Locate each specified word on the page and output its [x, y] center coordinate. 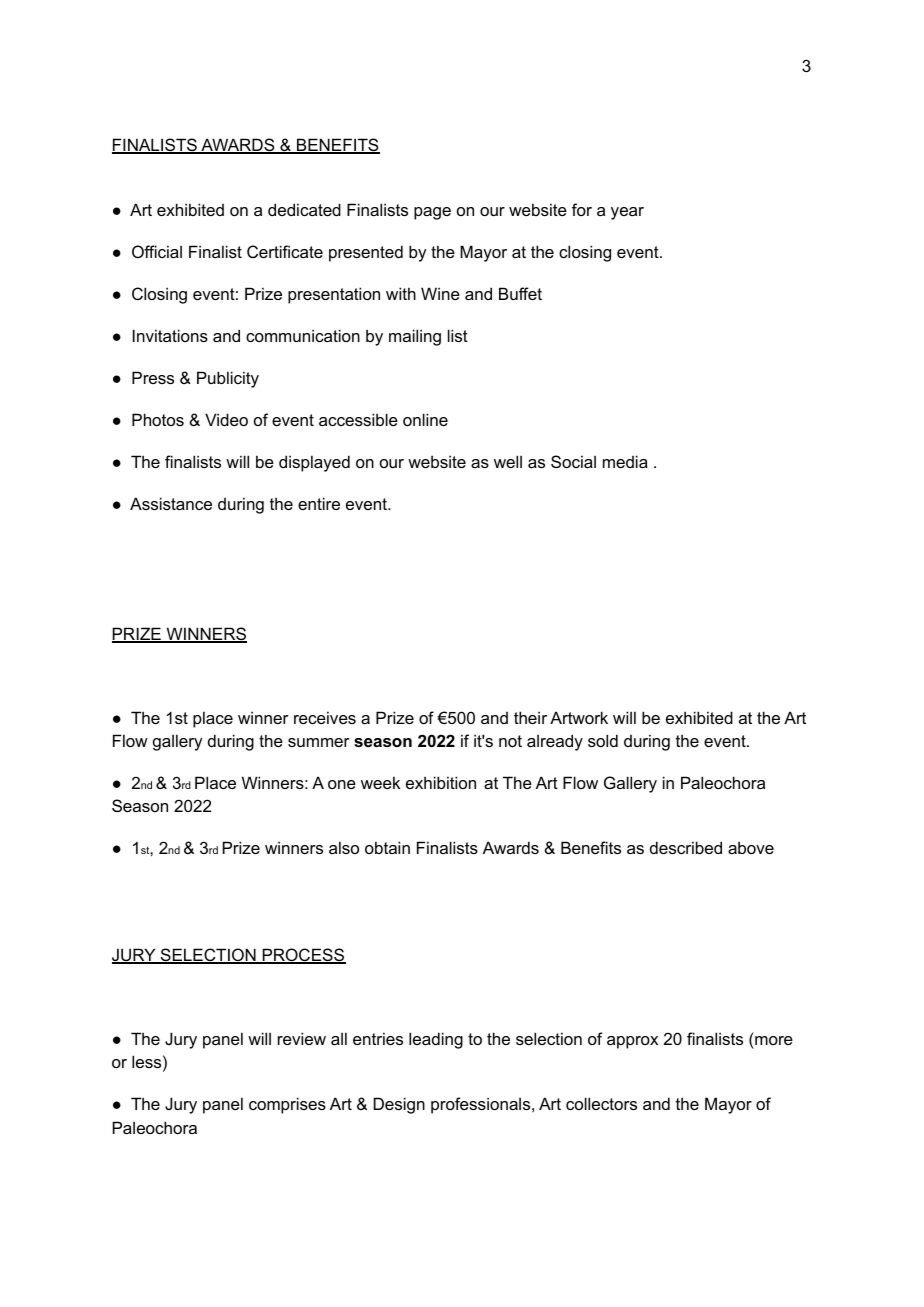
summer [319, 742]
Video [226, 419]
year [627, 213]
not [510, 741]
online [425, 419]
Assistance [171, 503]
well [508, 461]
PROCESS [303, 956]
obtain [387, 847]
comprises [287, 1105]
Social [573, 461]
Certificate [285, 251]
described [686, 847]
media [625, 461]
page [432, 213]
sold [603, 740]
